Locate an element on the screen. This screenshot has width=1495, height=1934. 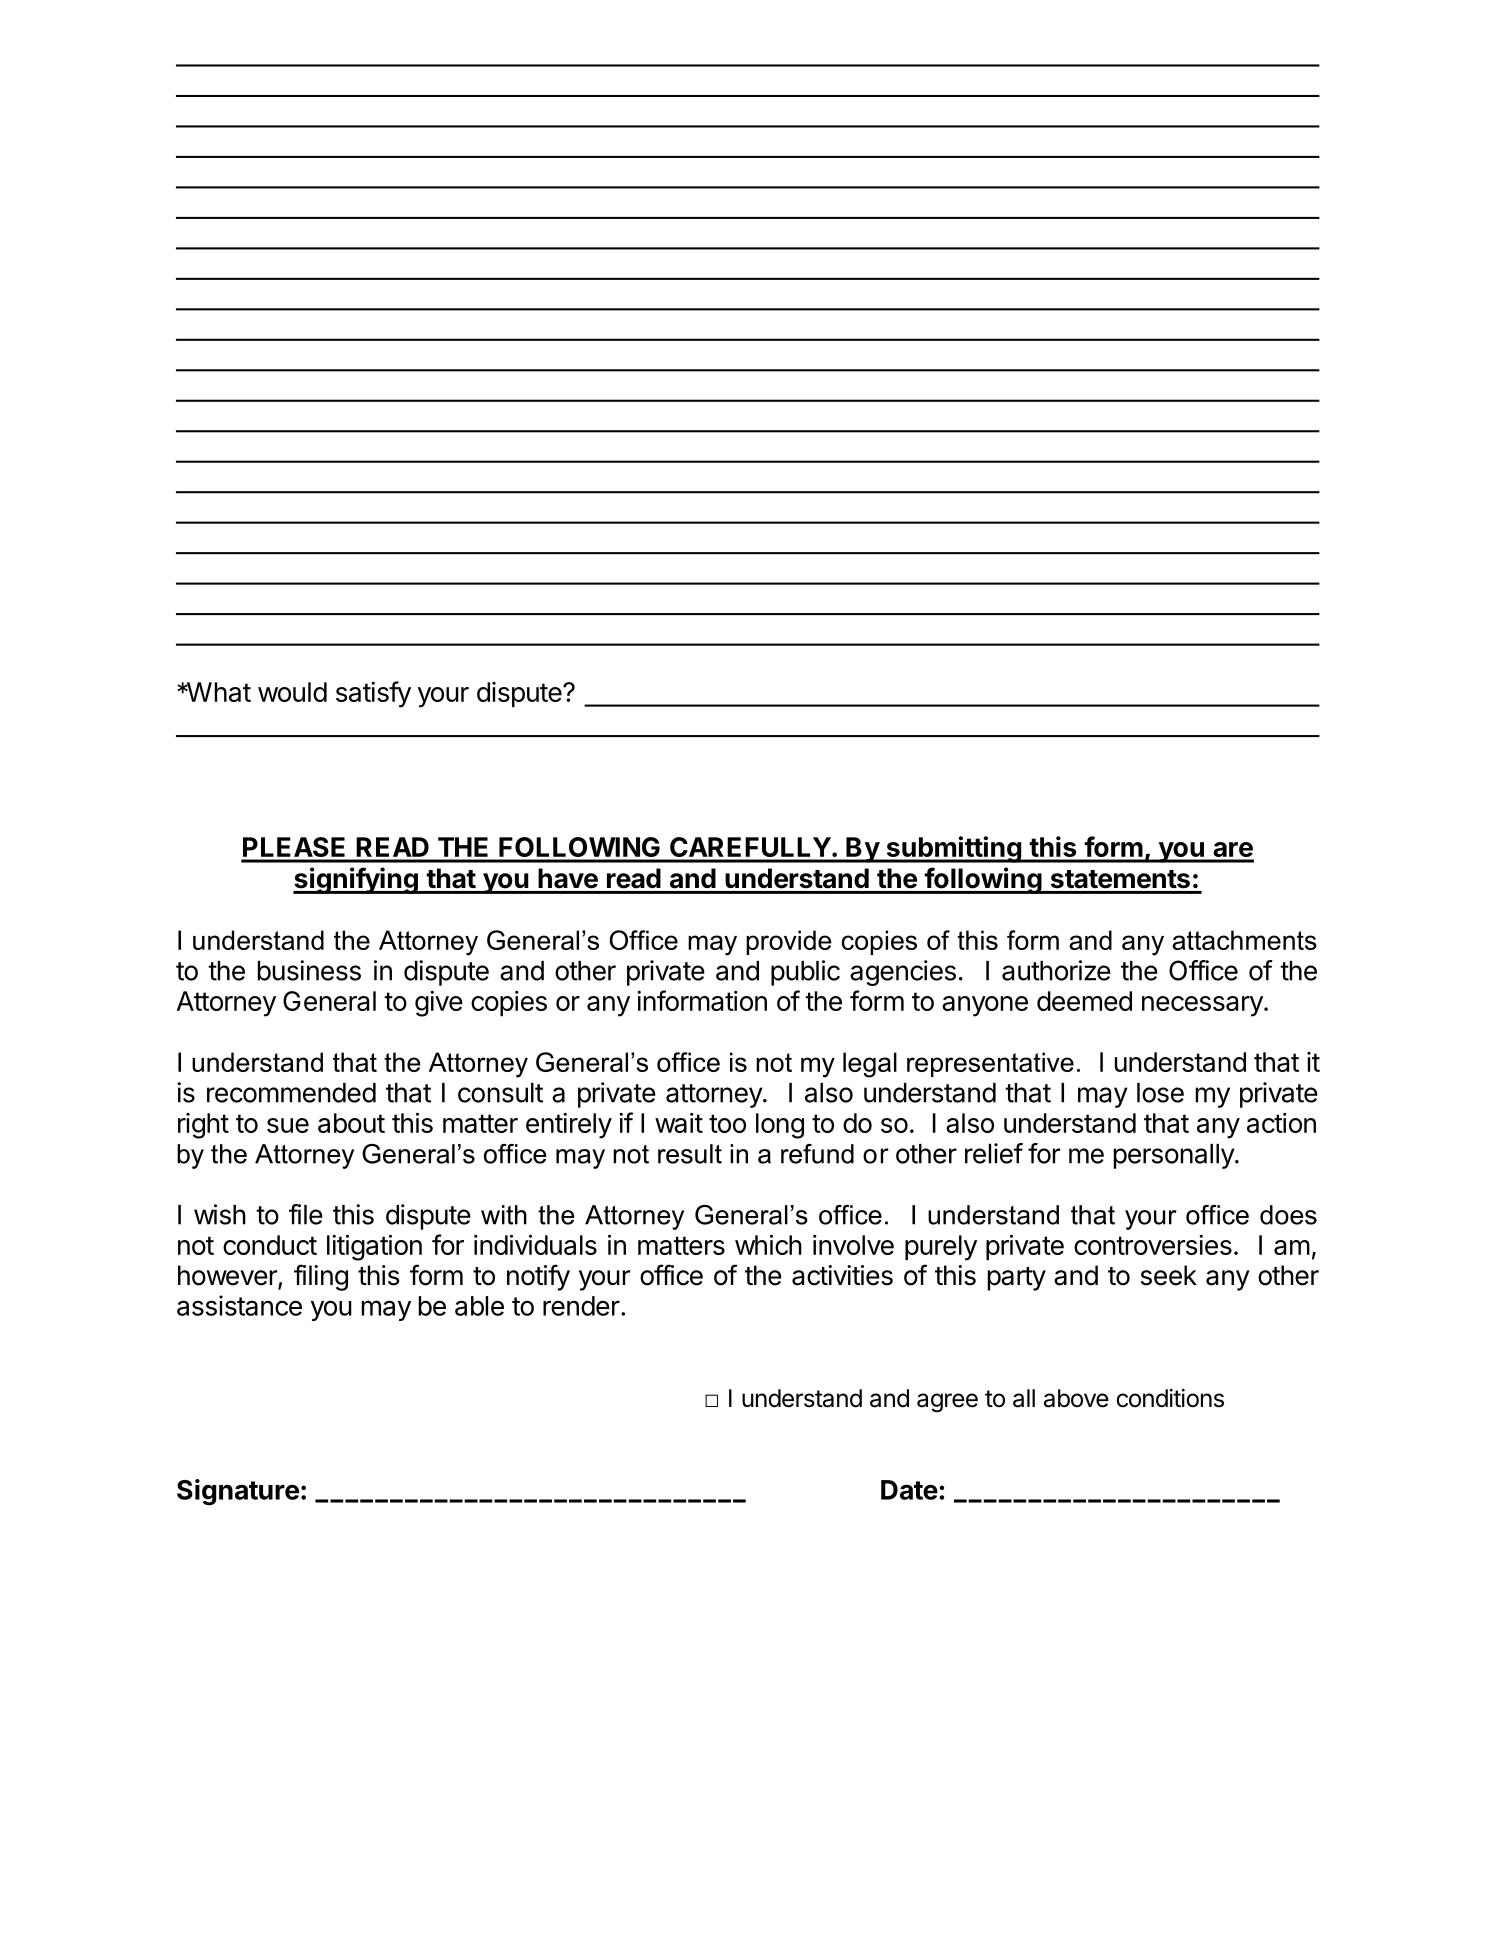
submitting is located at coordinates (953, 849).
